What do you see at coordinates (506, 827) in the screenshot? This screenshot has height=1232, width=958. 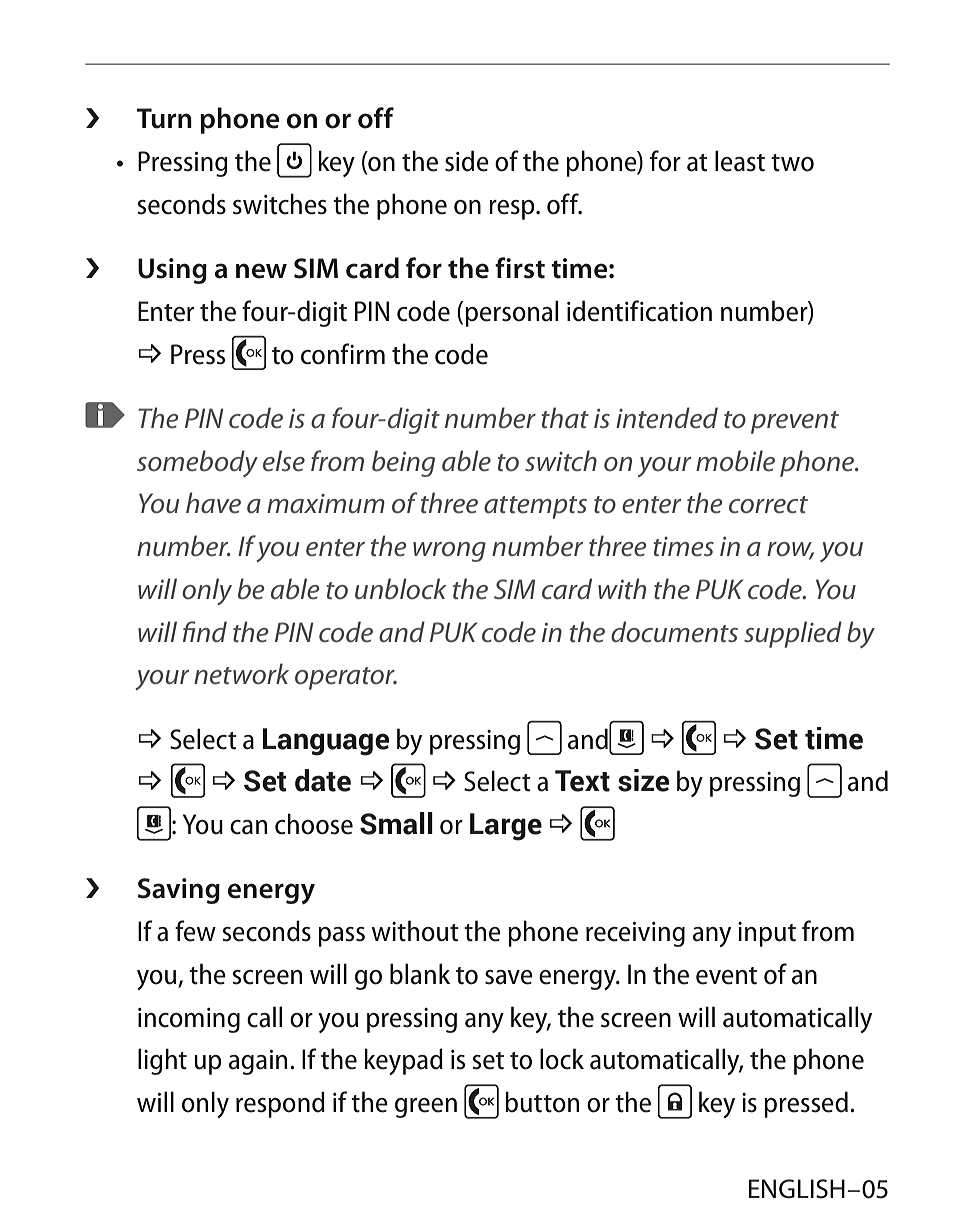 I see `Large` at bounding box center [506, 827].
